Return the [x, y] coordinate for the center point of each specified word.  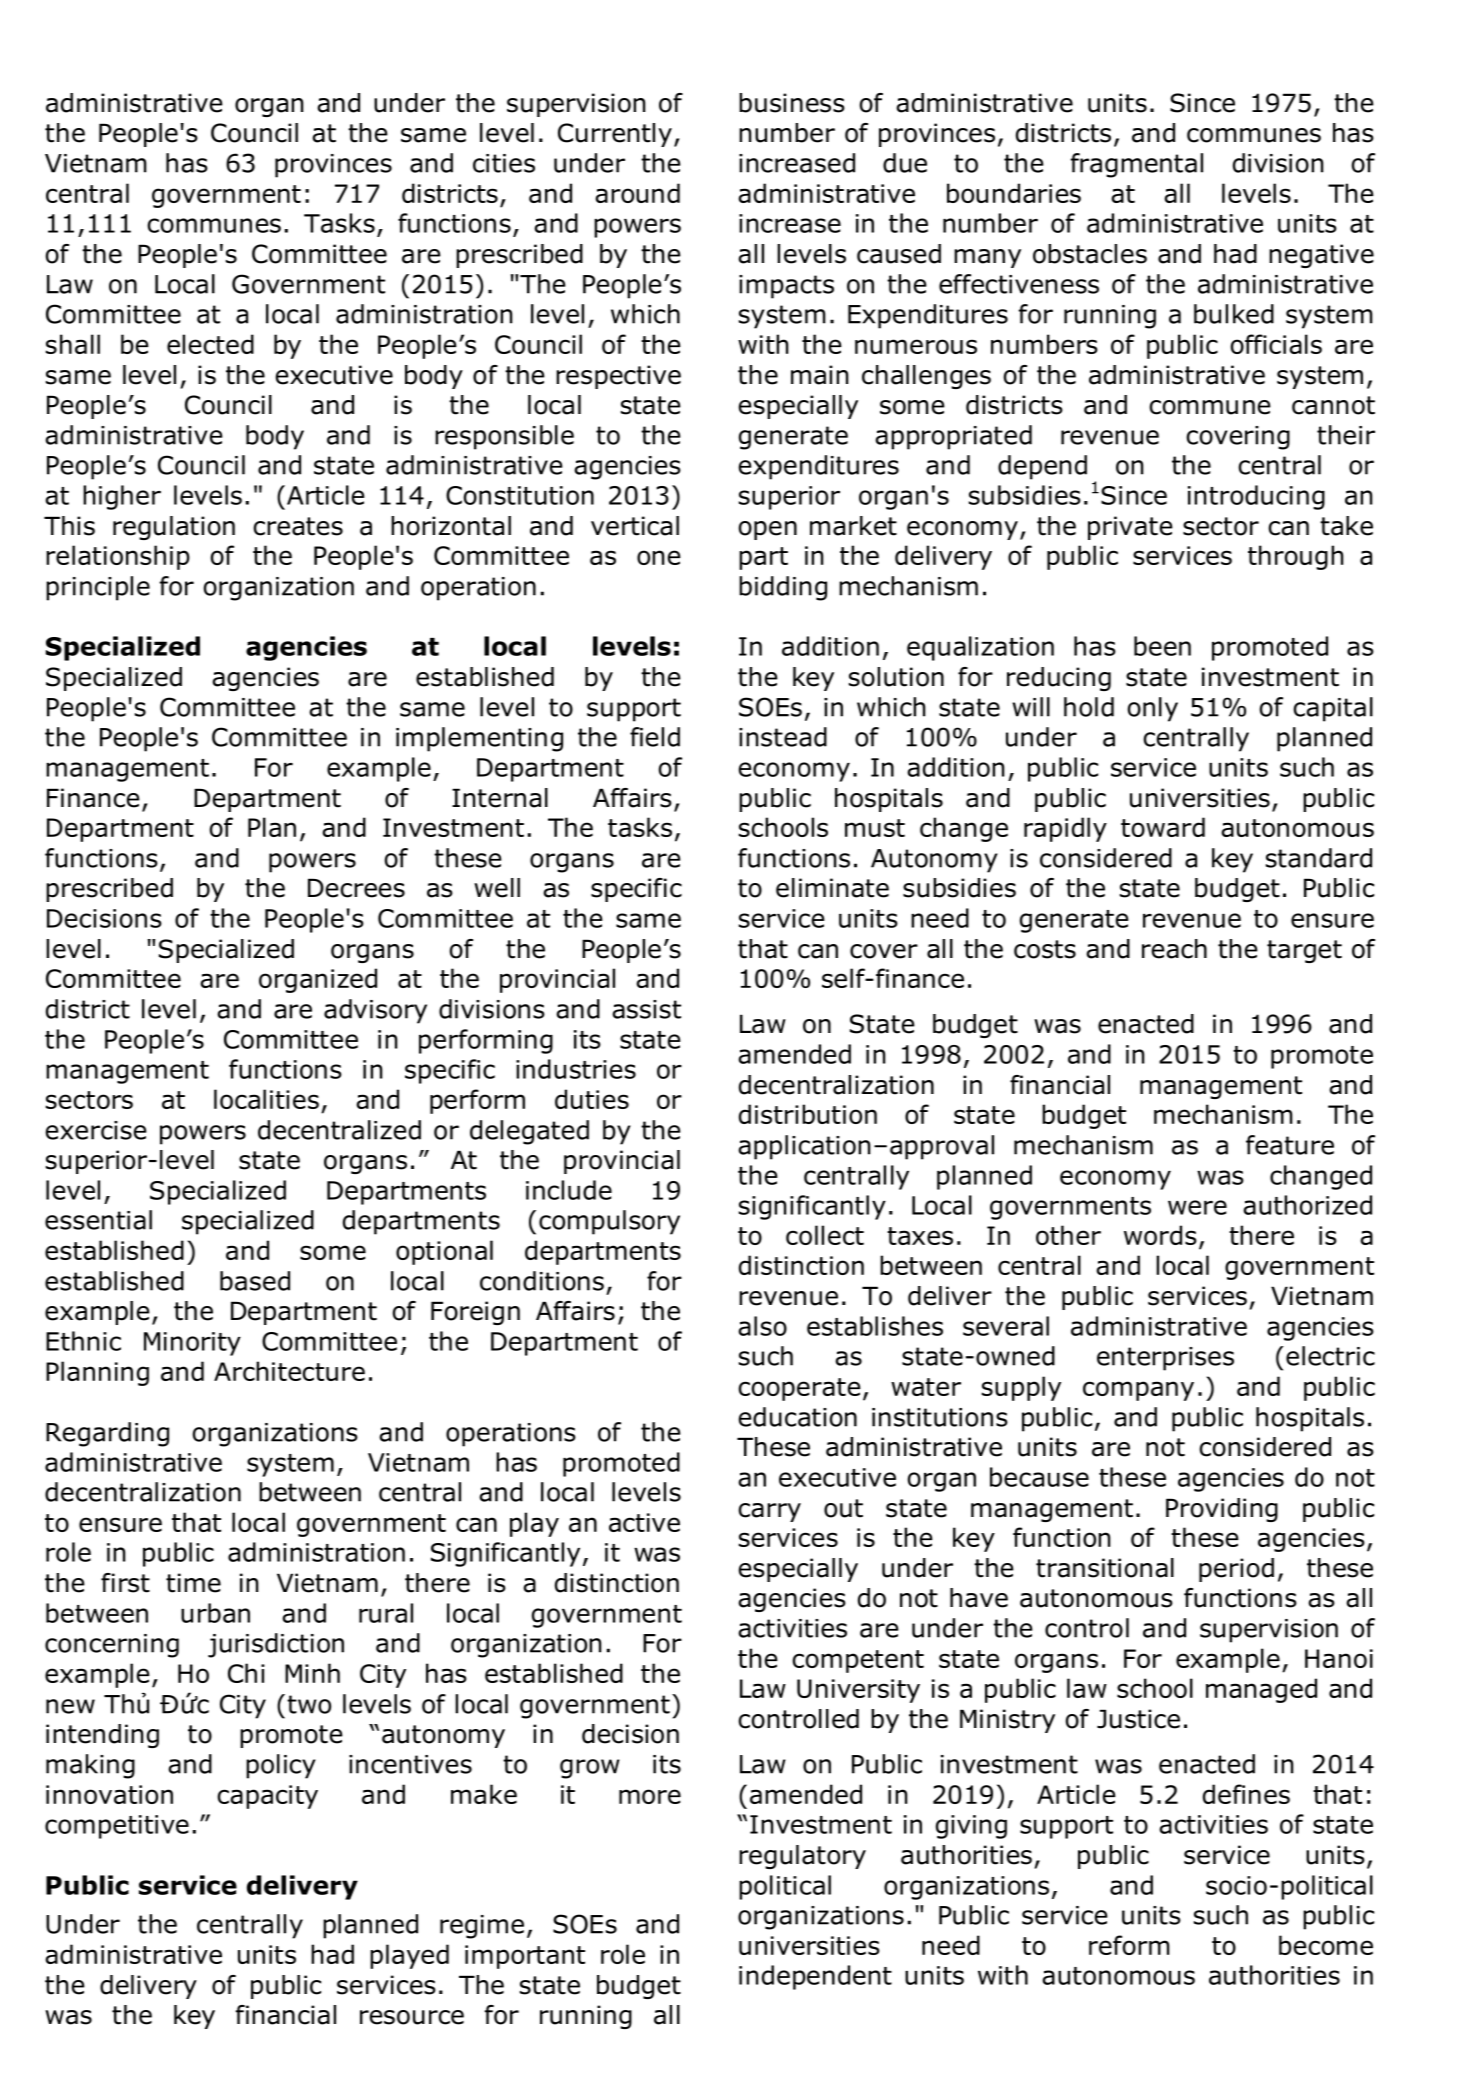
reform [1129, 1945]
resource [412, 2017]
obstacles [1090, 254]
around [637, 193]
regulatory [802, 1857]
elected [210, 344]
